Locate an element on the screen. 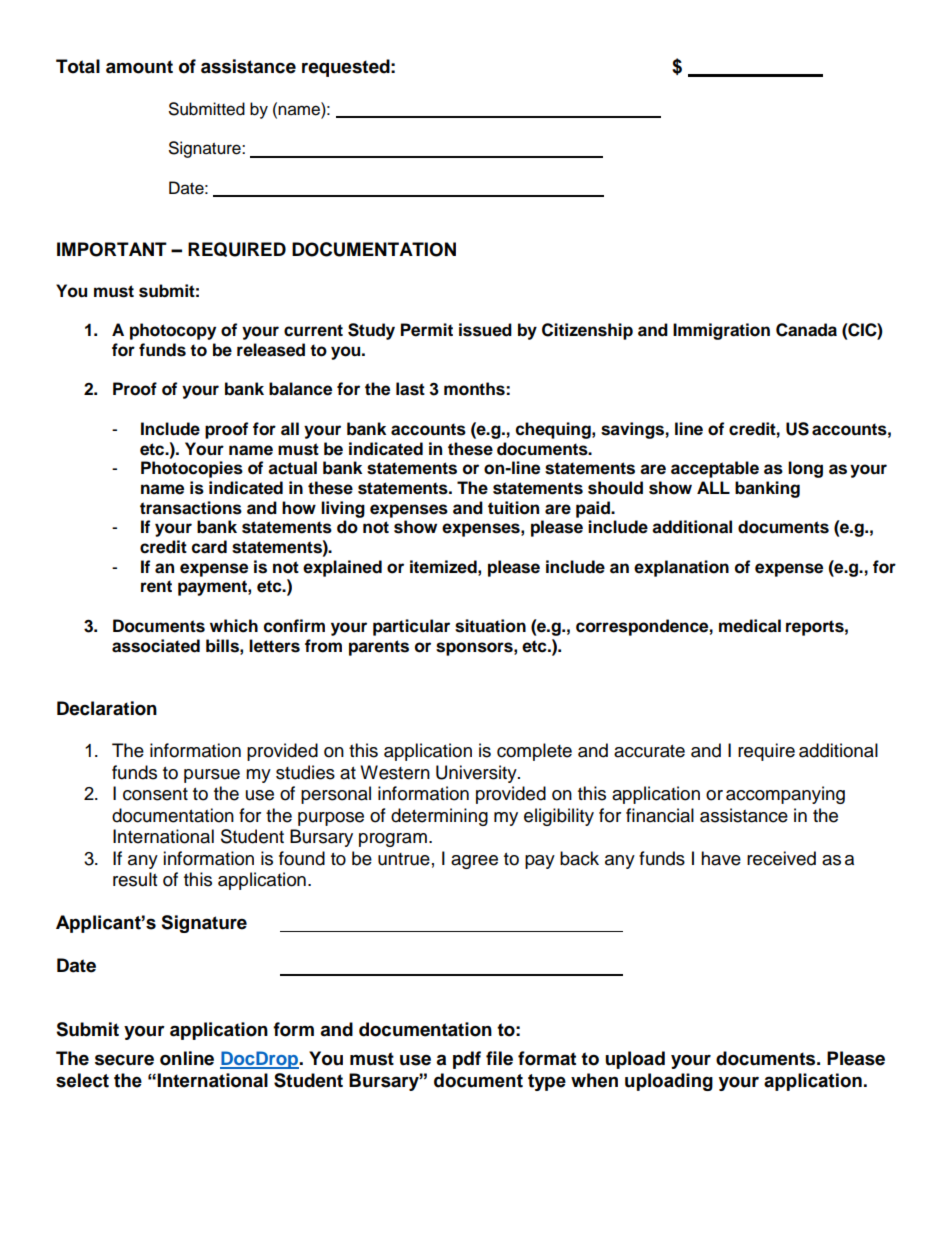  secure is located at coordinates (124, 1060).
